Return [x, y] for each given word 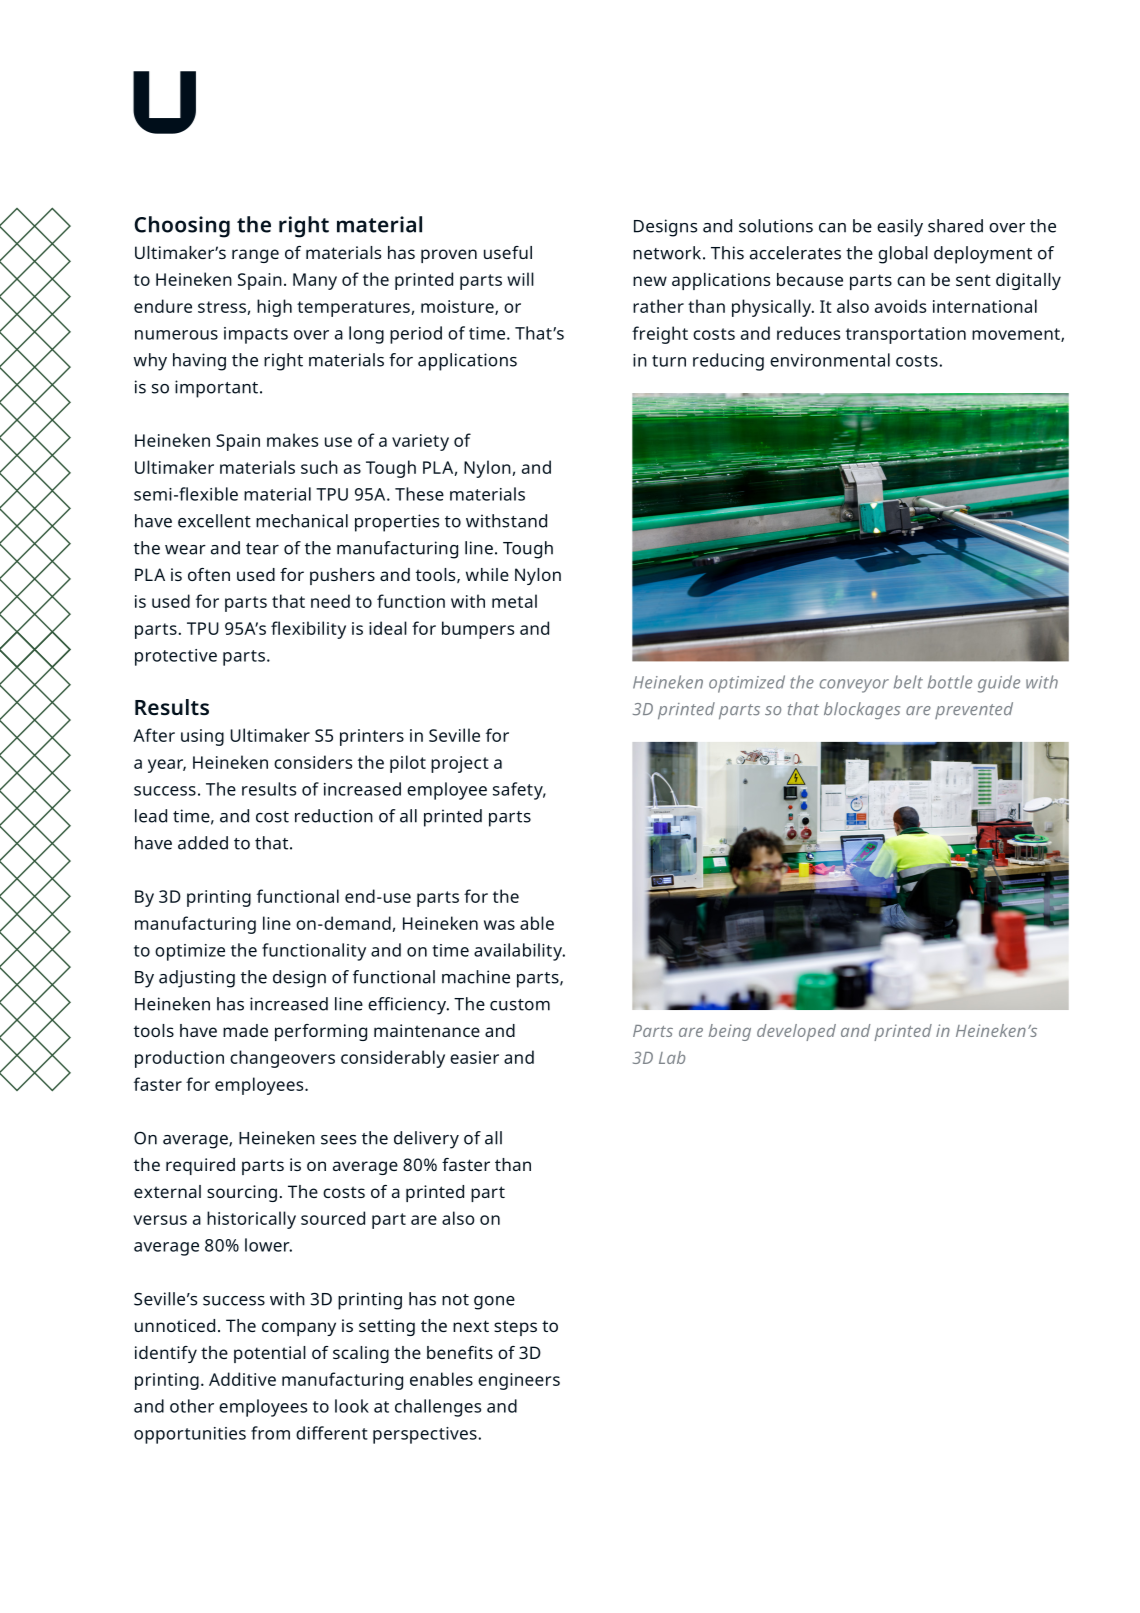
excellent [214, 521]
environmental [830, 360]
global [903, 255]
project [460, 764]
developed [796, 1032]
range [255, 256]
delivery [426, 1140]
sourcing [242, 1193]
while [487, 574]
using [202, 737]
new [650, 281]
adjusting [197, 979]
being [729, 1032]
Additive [242, 1379]
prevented [974, 710]
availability [519, 952]
